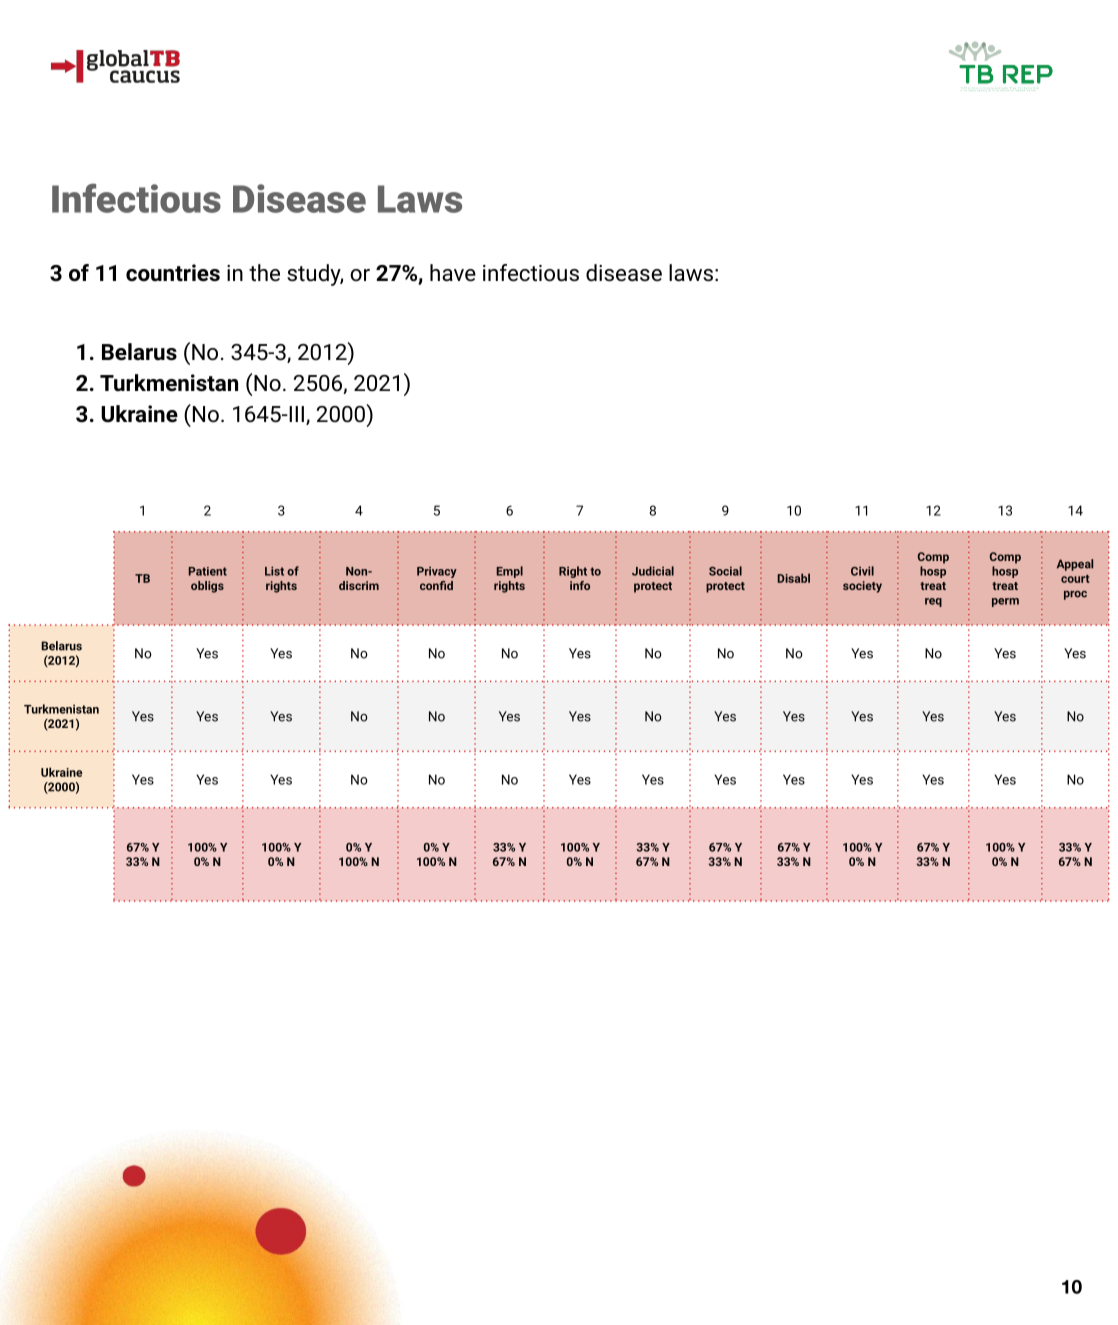 This page has width=1118, height=1325. I want to click on Social, so click(725, 571).
